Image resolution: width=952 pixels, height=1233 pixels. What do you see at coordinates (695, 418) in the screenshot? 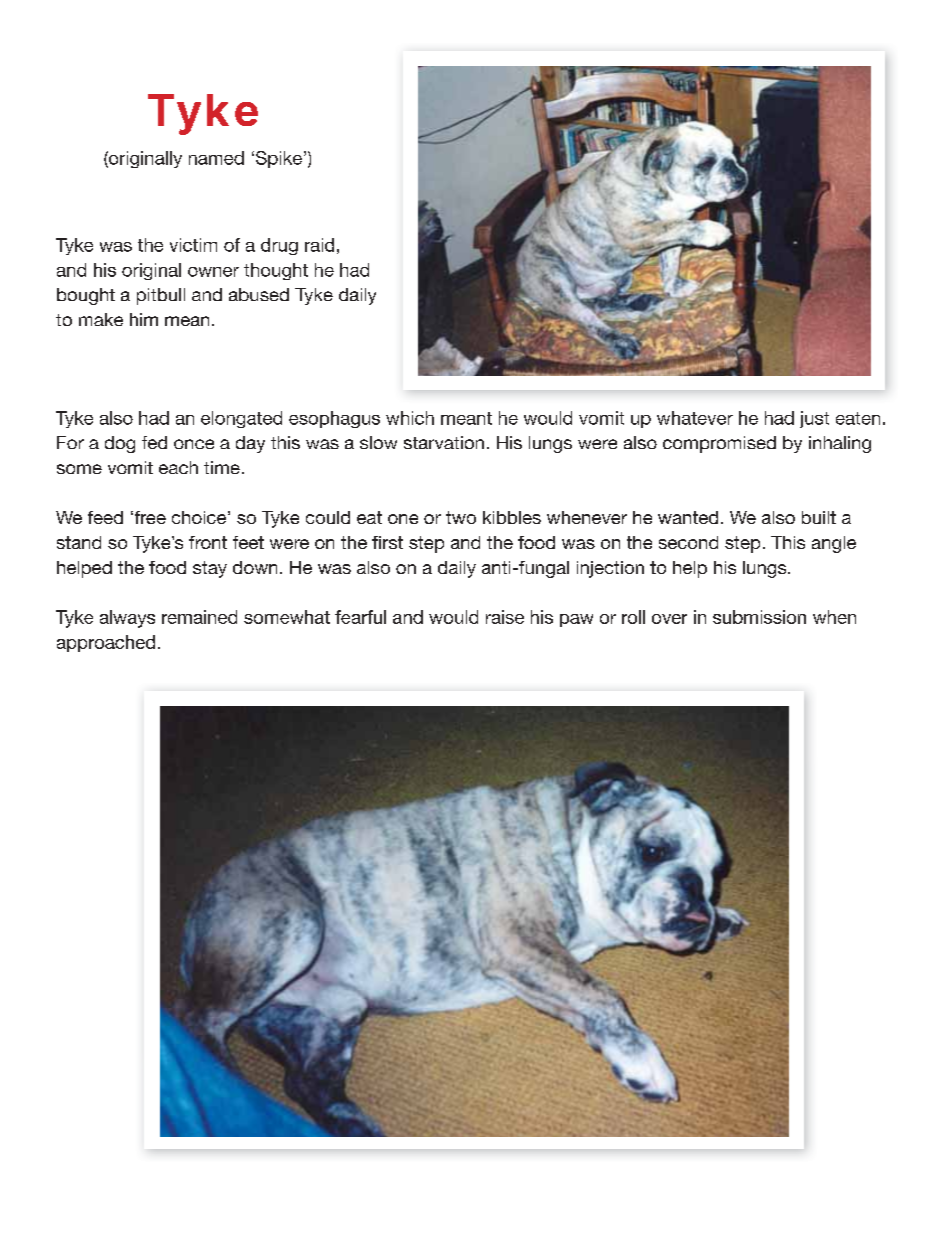
I see `whatever` at bounding box center [695, 418].
